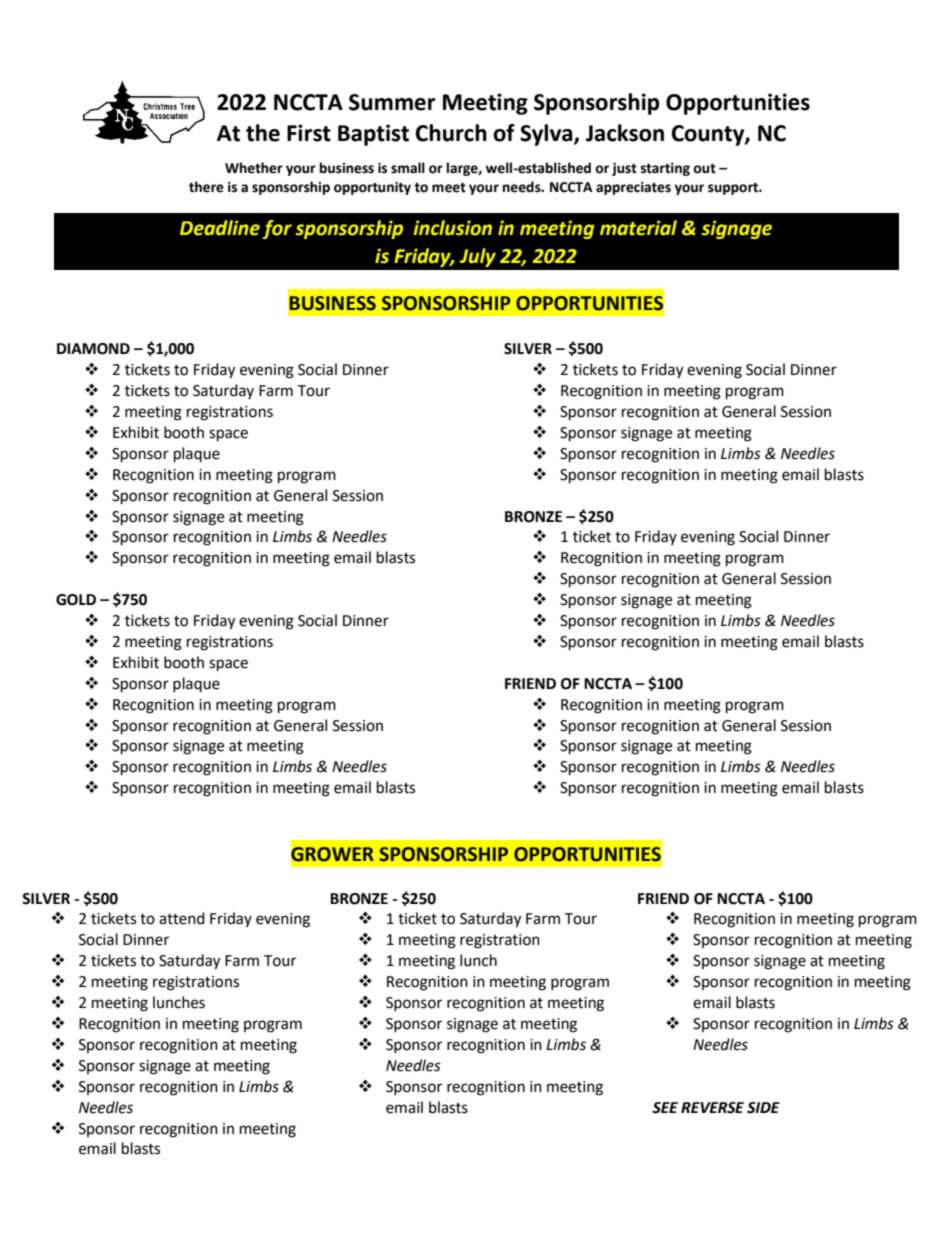 The width and height of the page is (952, 1233). I want to click on attend, so click(182, 918).
